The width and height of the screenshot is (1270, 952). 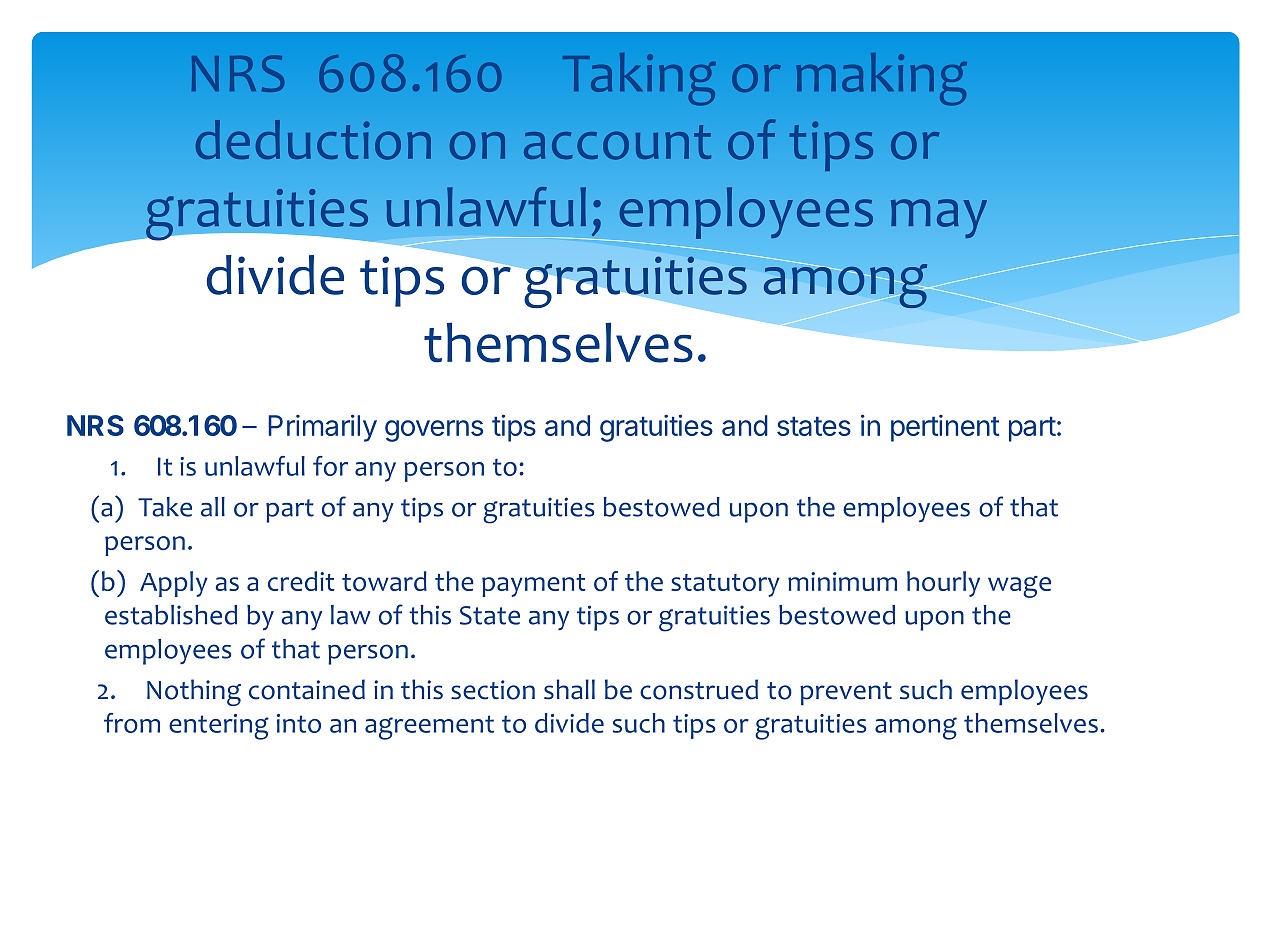 What do you see at coordinates (945, 428) in the screenshot?
I see `pertinent` at bounding box center [945, 428].
